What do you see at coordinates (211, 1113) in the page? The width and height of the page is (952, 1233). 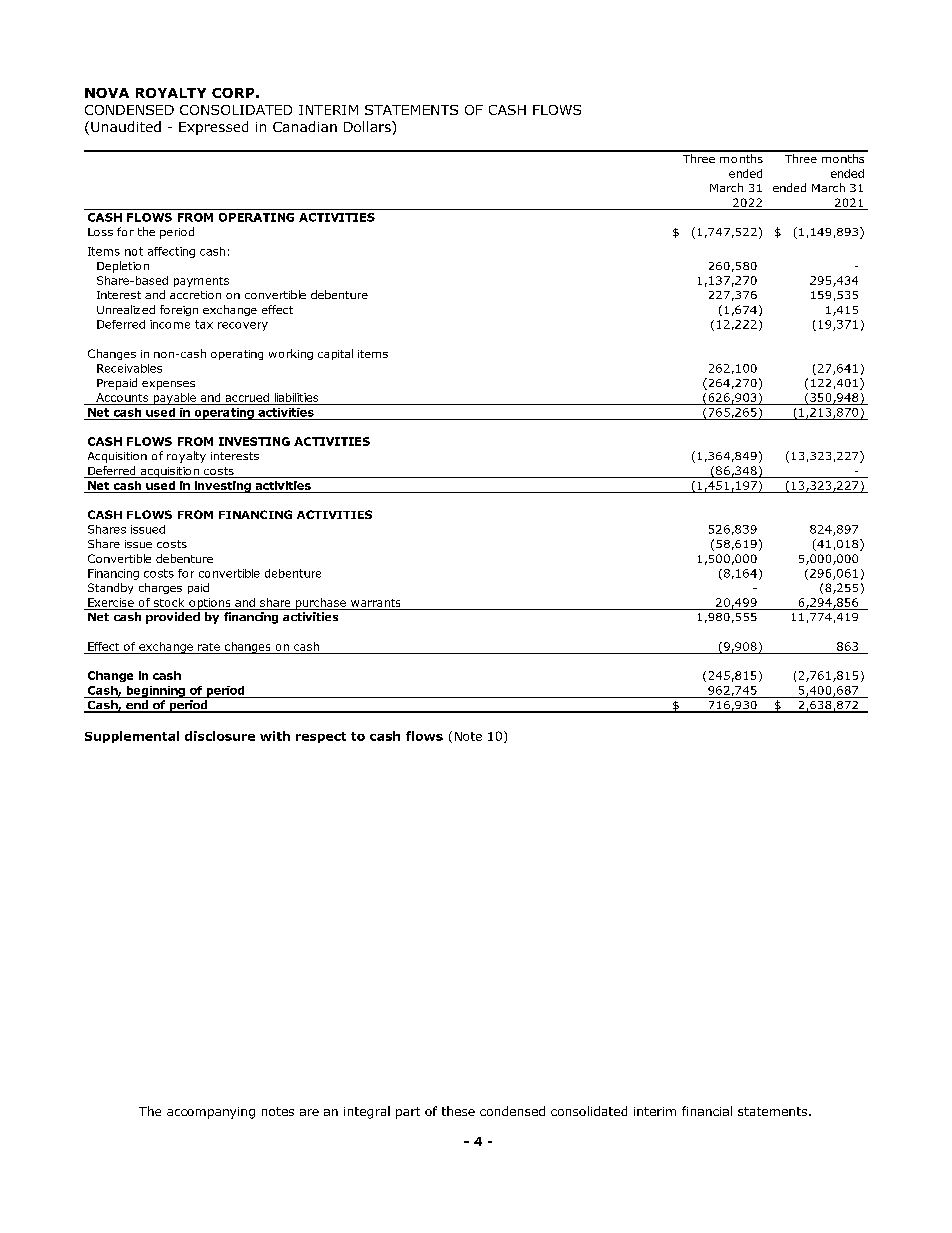 I see `accompanying` at bounding box center [211, 1113].
